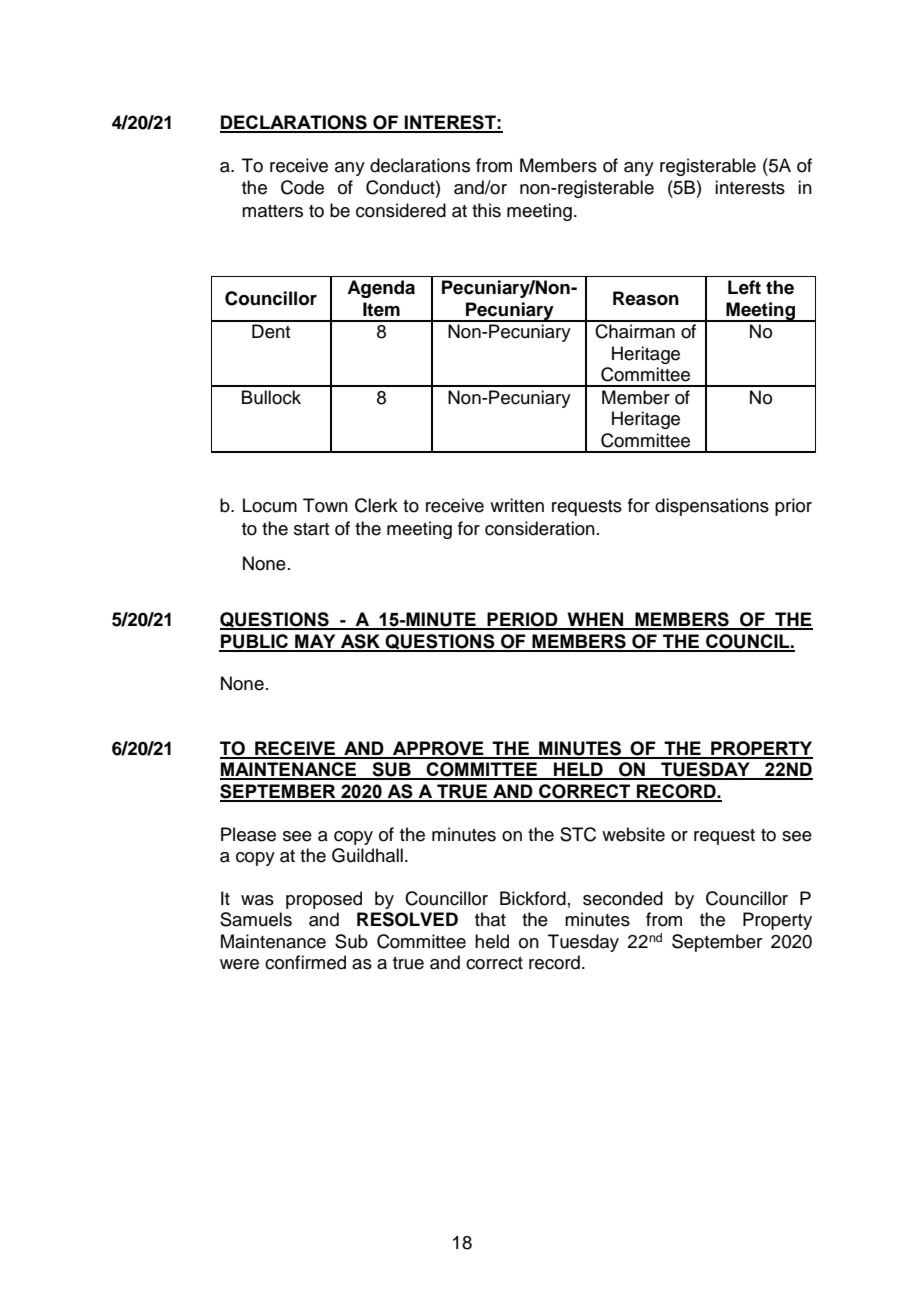 The width and height of the screenshot is (924, 1308). What do you see at coordinates (486, 210) in the screenshot?
I see `this` at bounding box center [486, 210].
